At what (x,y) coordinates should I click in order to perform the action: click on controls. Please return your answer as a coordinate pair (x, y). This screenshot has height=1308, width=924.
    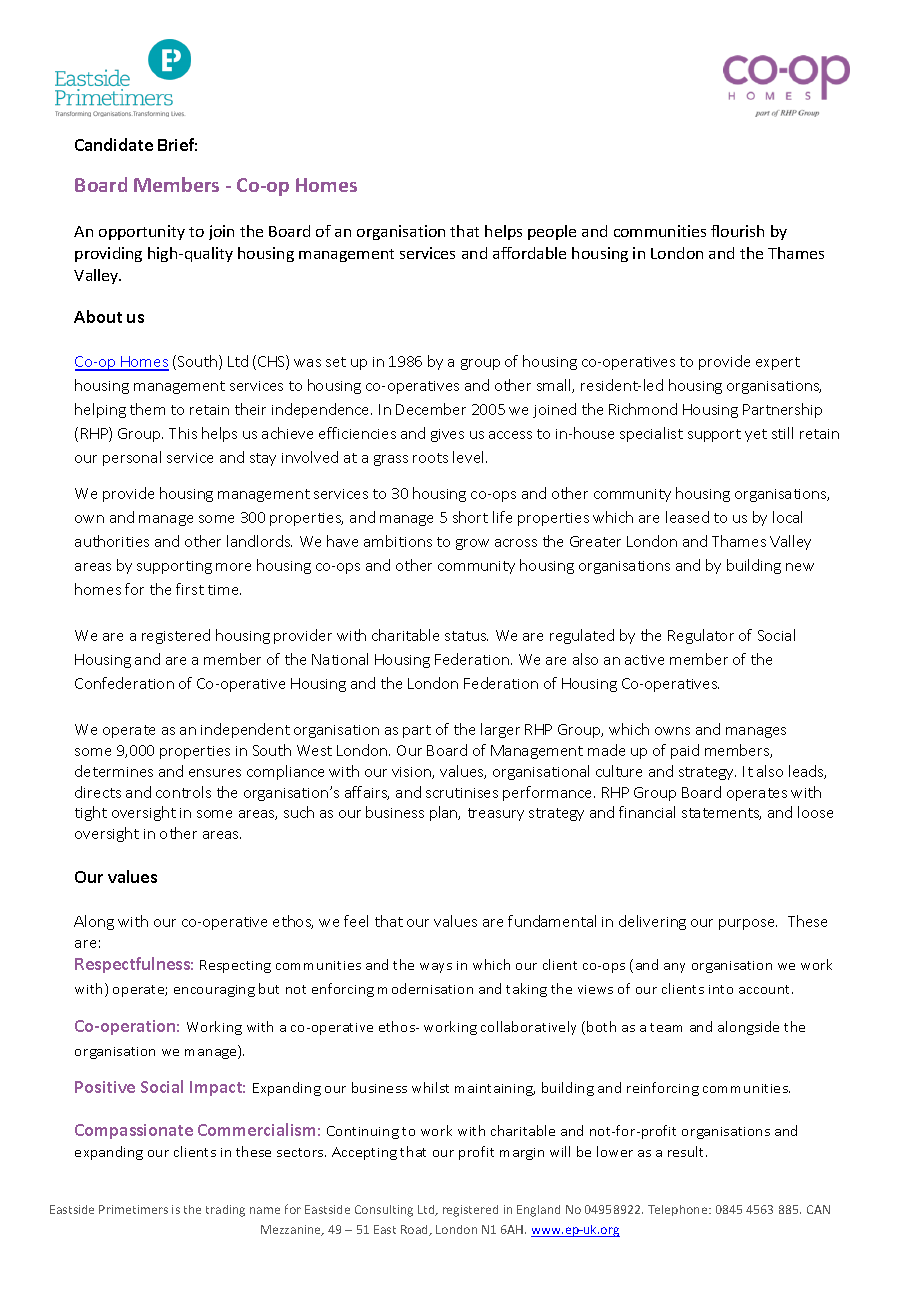
    Looking at the image, I should click on (183, 792).
